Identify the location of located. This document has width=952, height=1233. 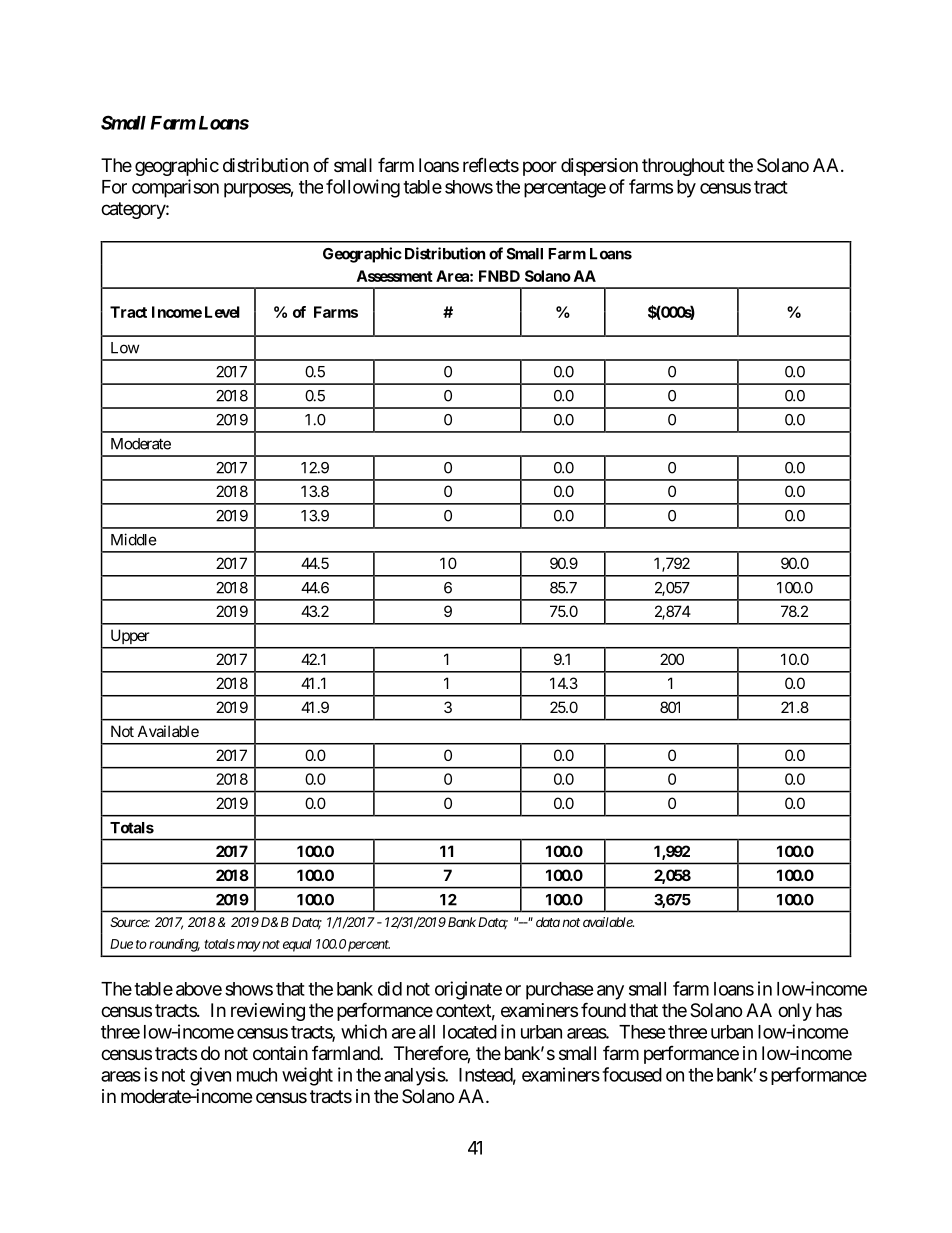
(470, 1032).
